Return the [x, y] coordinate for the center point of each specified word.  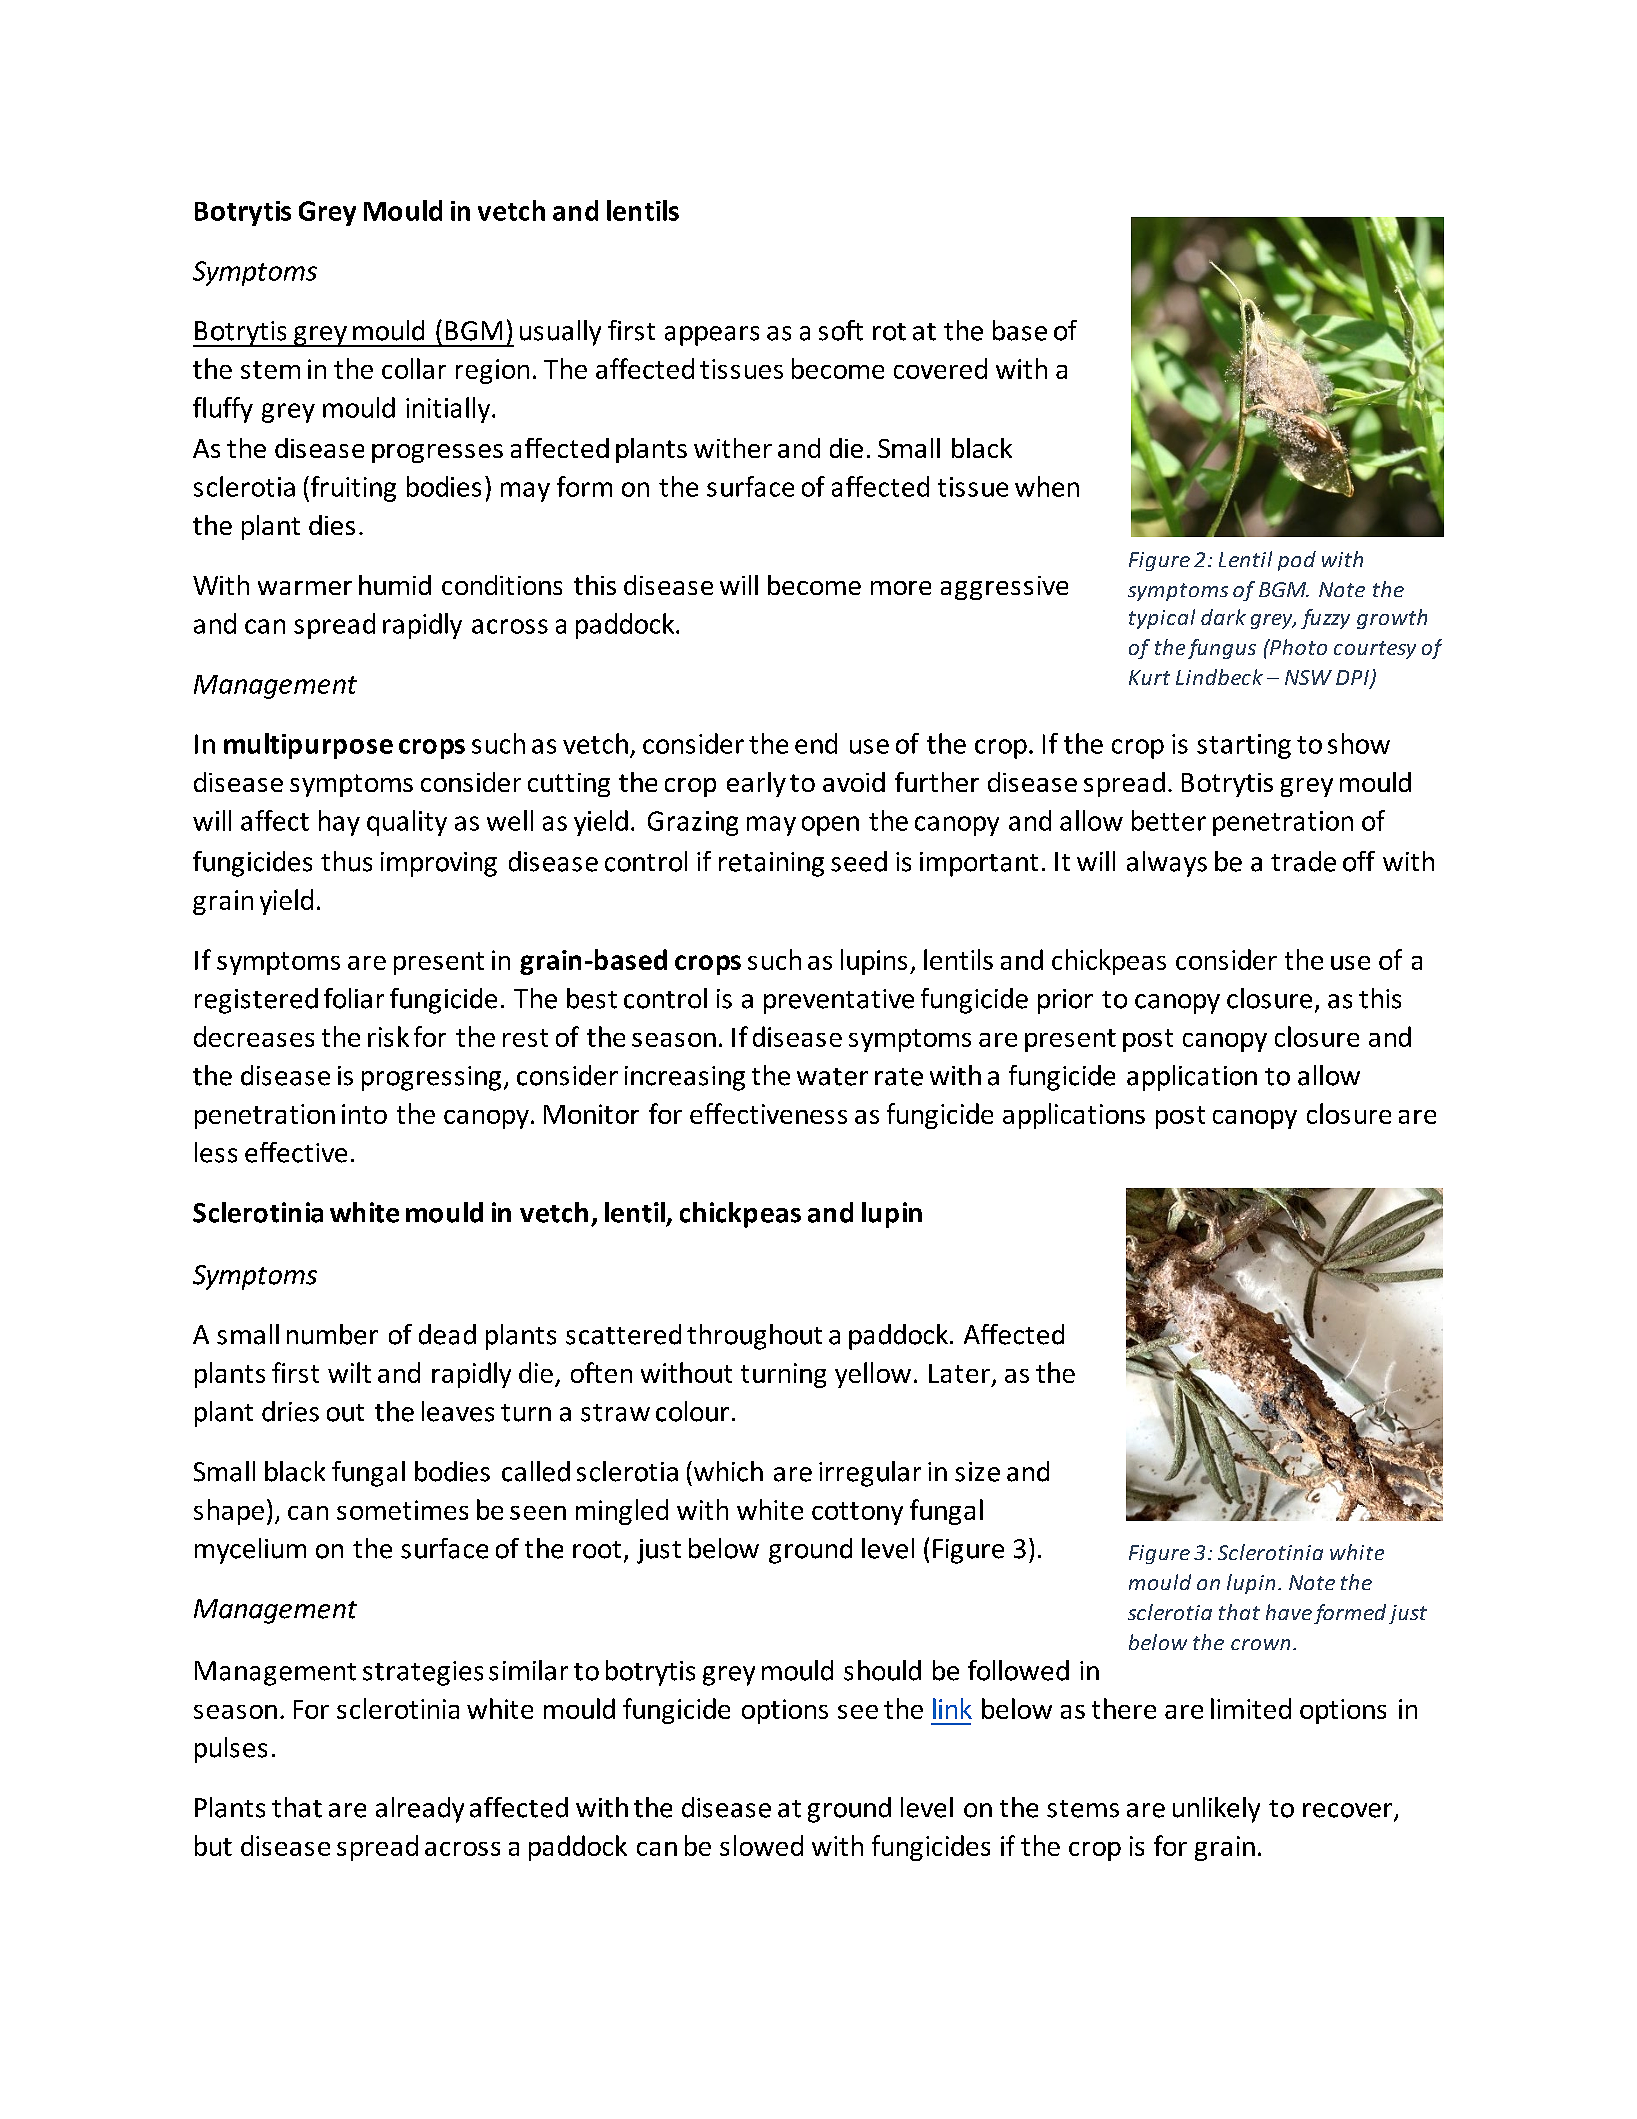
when [1047, 486]
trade [1303, 861]
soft [841, 330]
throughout [754, 1337]
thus [346, 861]
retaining [771, 864]
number [332, 1334]
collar [414, 368]
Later [959, 1373]
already [420, 1810]
